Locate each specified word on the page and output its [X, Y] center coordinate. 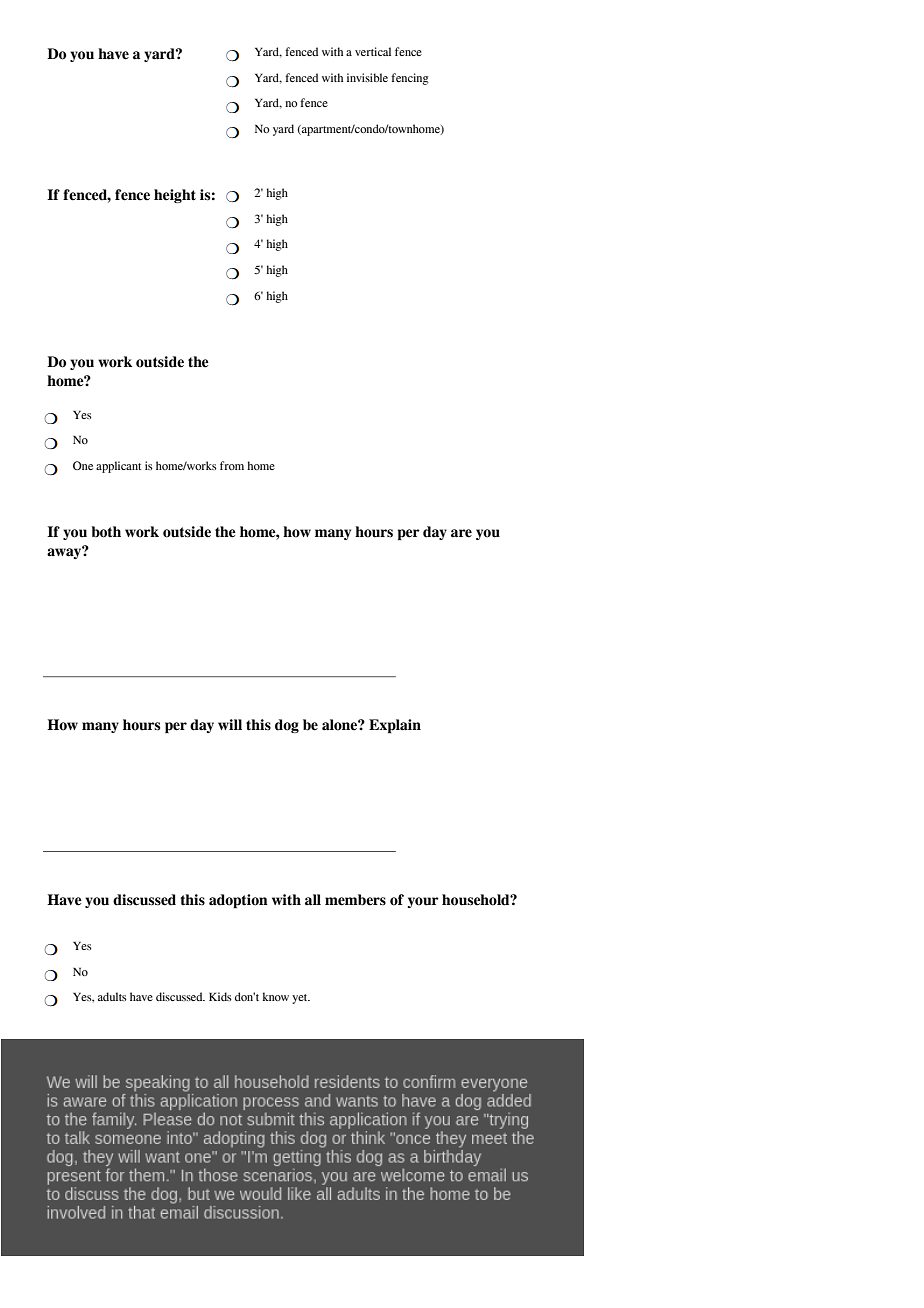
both [106, 532]
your [423, 902]
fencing [410, 79]
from [232, 465]
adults [112, 996]
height [175, 196]
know [276, 996]
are [461, 533]
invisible [367, 77]
